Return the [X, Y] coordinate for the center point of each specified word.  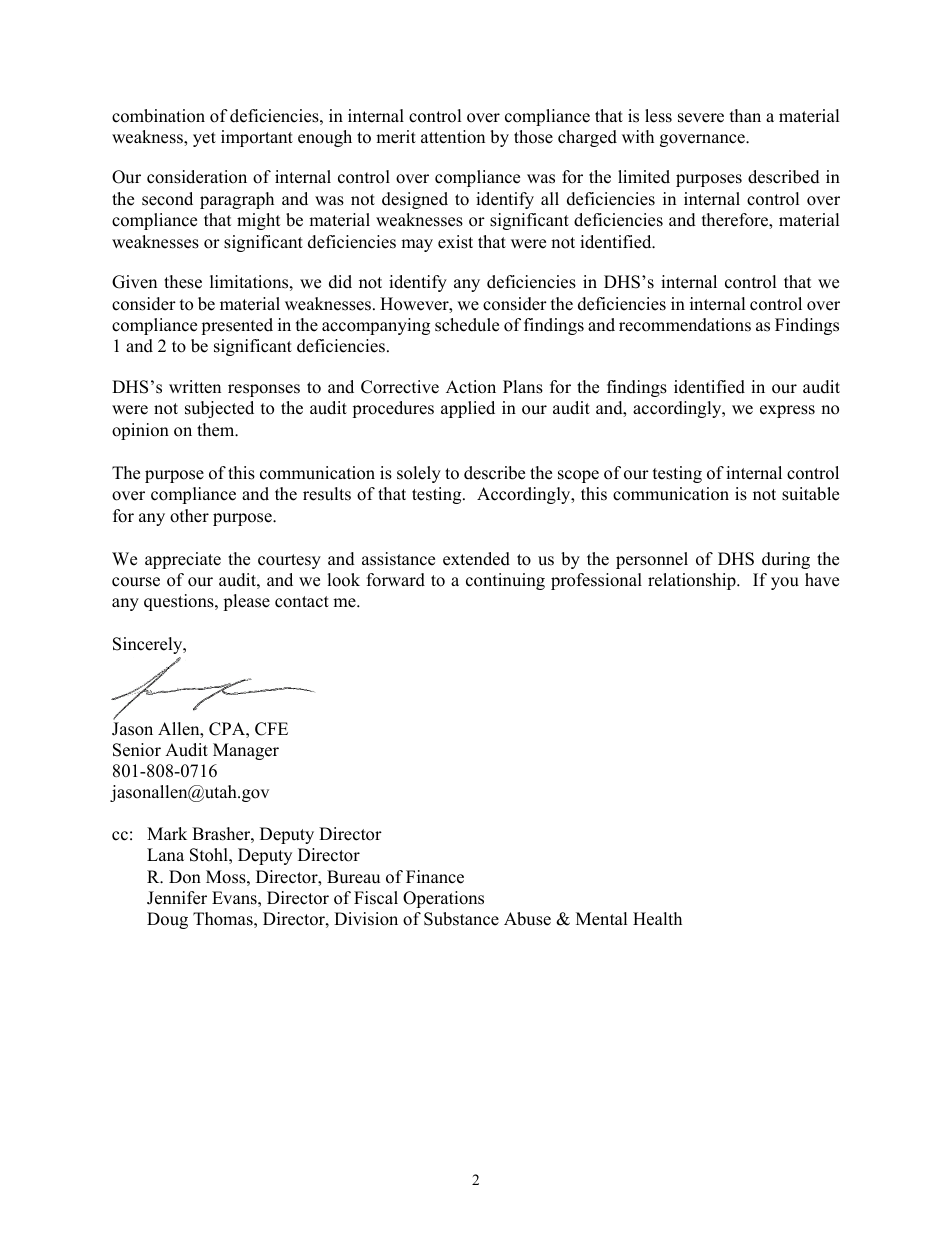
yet [204, 139]
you [785, 583]
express [787, 411]
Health [657, 919]
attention [453, 137]
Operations [443, 899]
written [195, 387]
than [745, 115]
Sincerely [149, 645]
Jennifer [177, 898]
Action [471, 387]
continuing [505, 581]
